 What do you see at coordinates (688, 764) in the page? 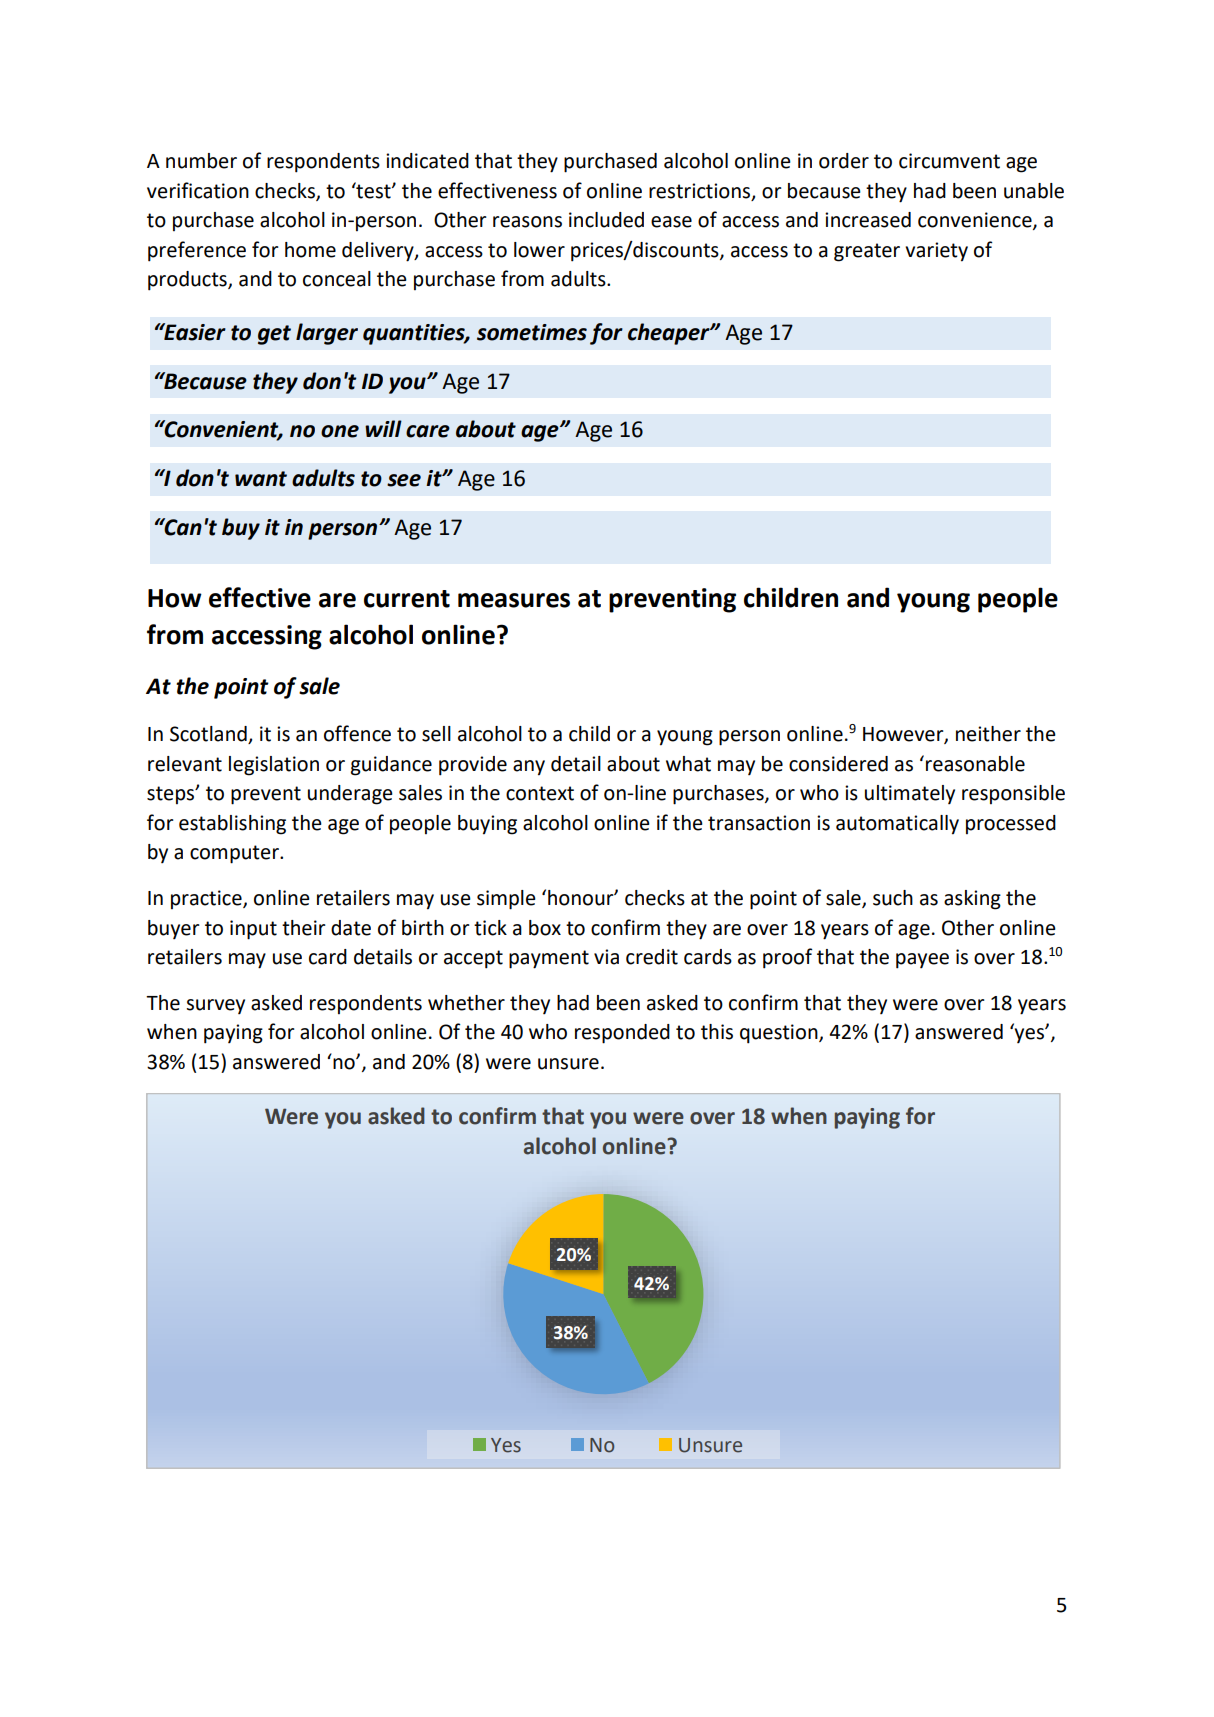
I see `what` at bounding box center [688, 764].
